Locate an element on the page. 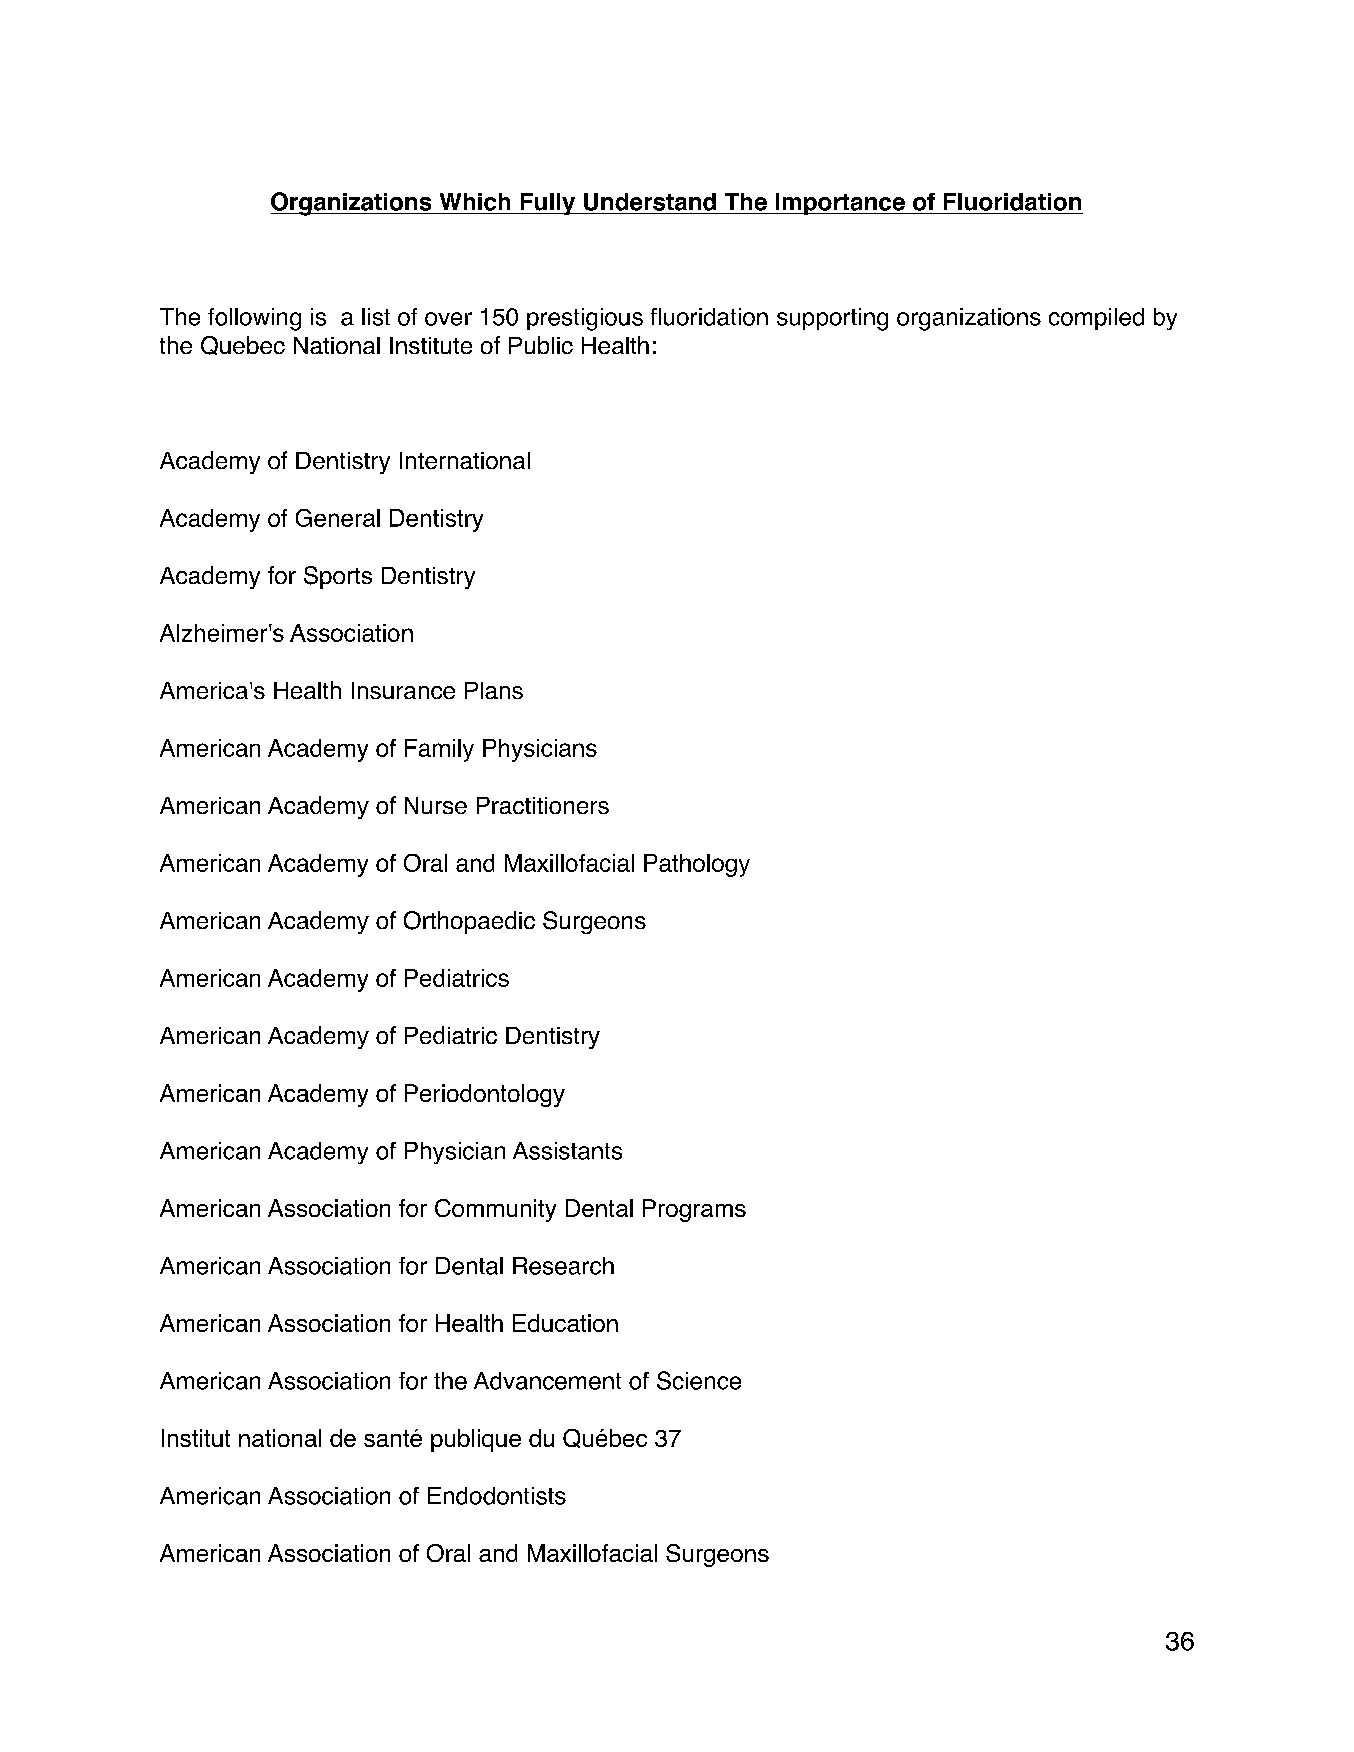 The width and height of the image is (1354, 1752). compiled is located at coordinates (1096, 319).
